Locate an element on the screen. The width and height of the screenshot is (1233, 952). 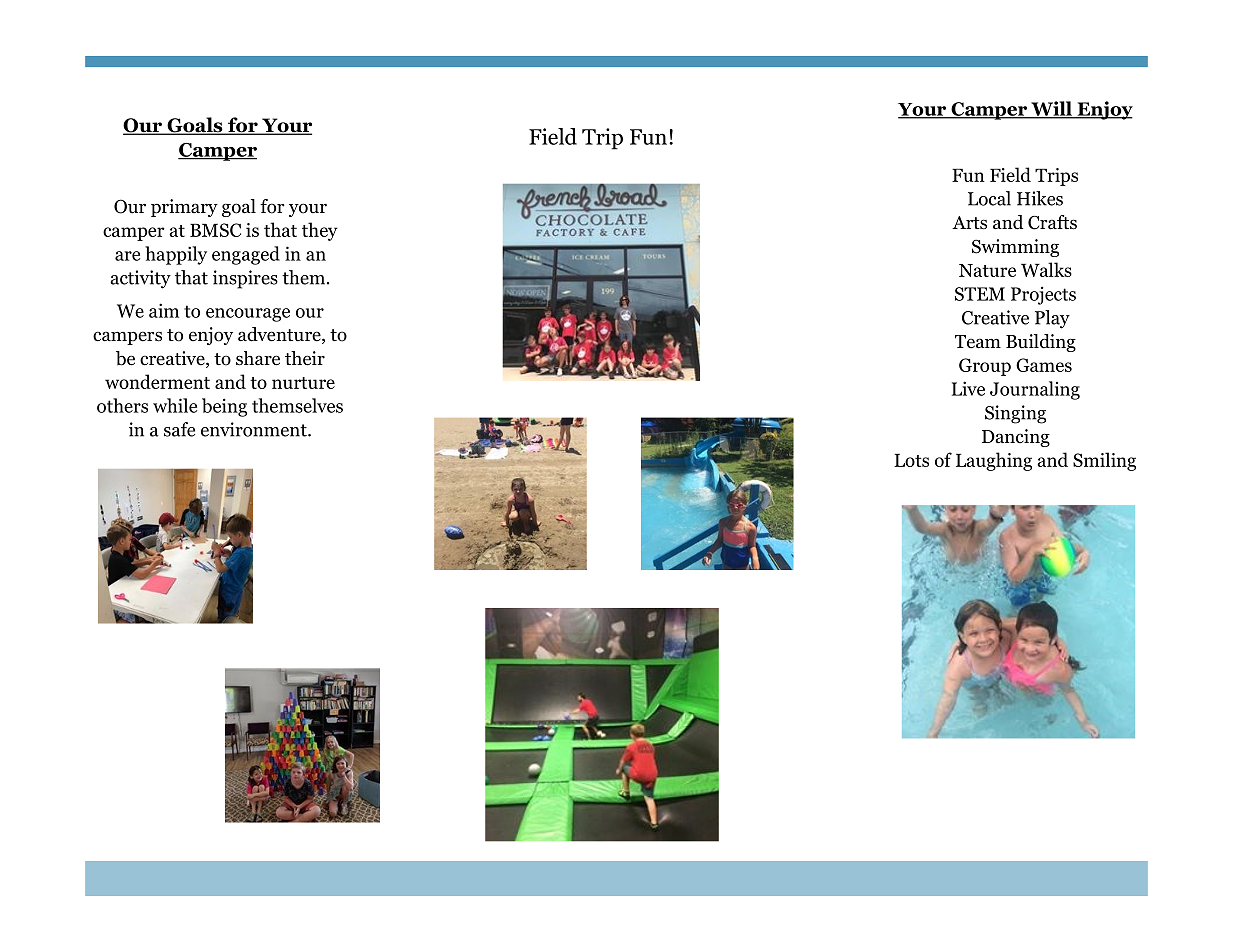
primary is located at coordinates (184, 208).
